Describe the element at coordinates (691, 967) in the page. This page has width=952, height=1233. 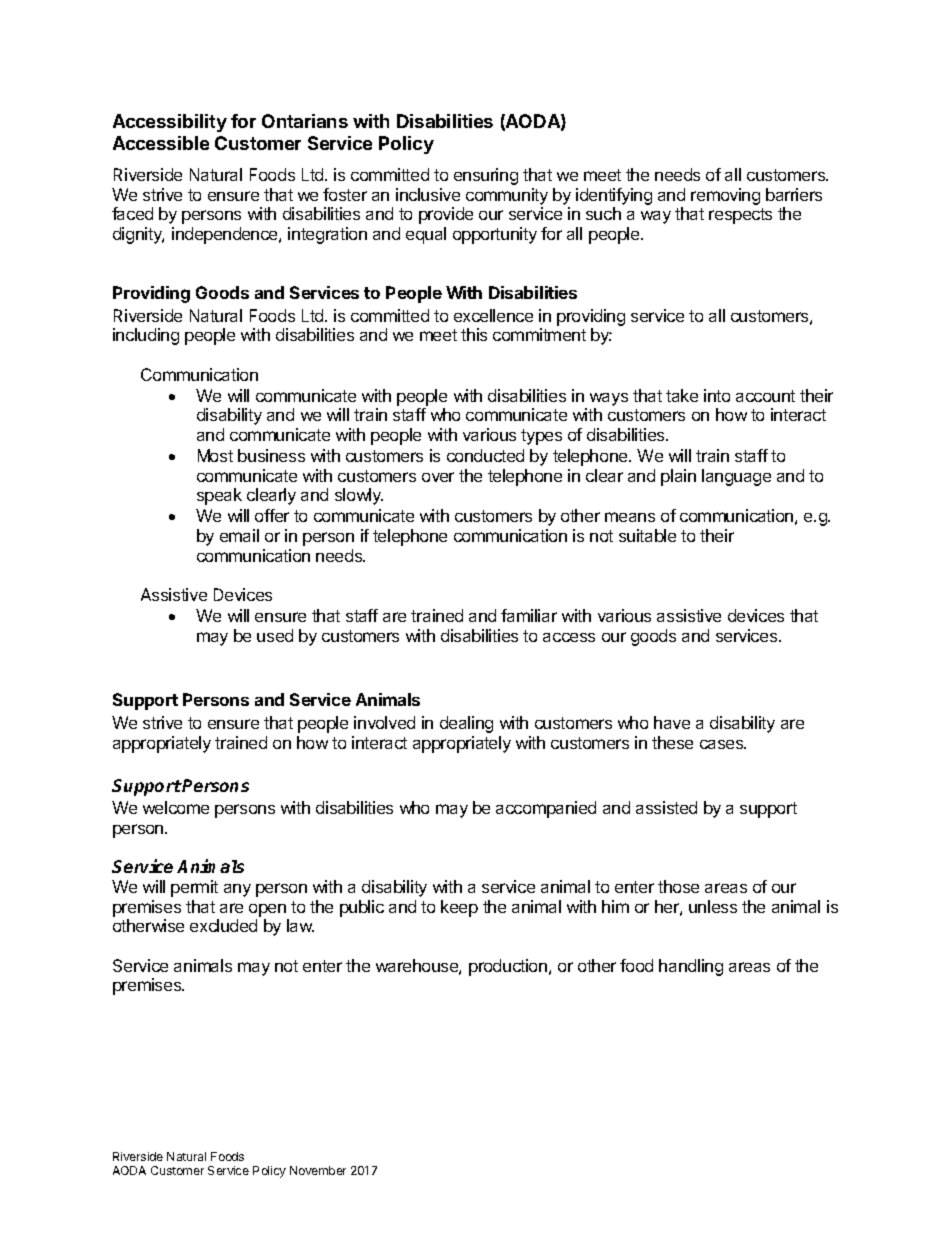
I see `handling` at that location.
